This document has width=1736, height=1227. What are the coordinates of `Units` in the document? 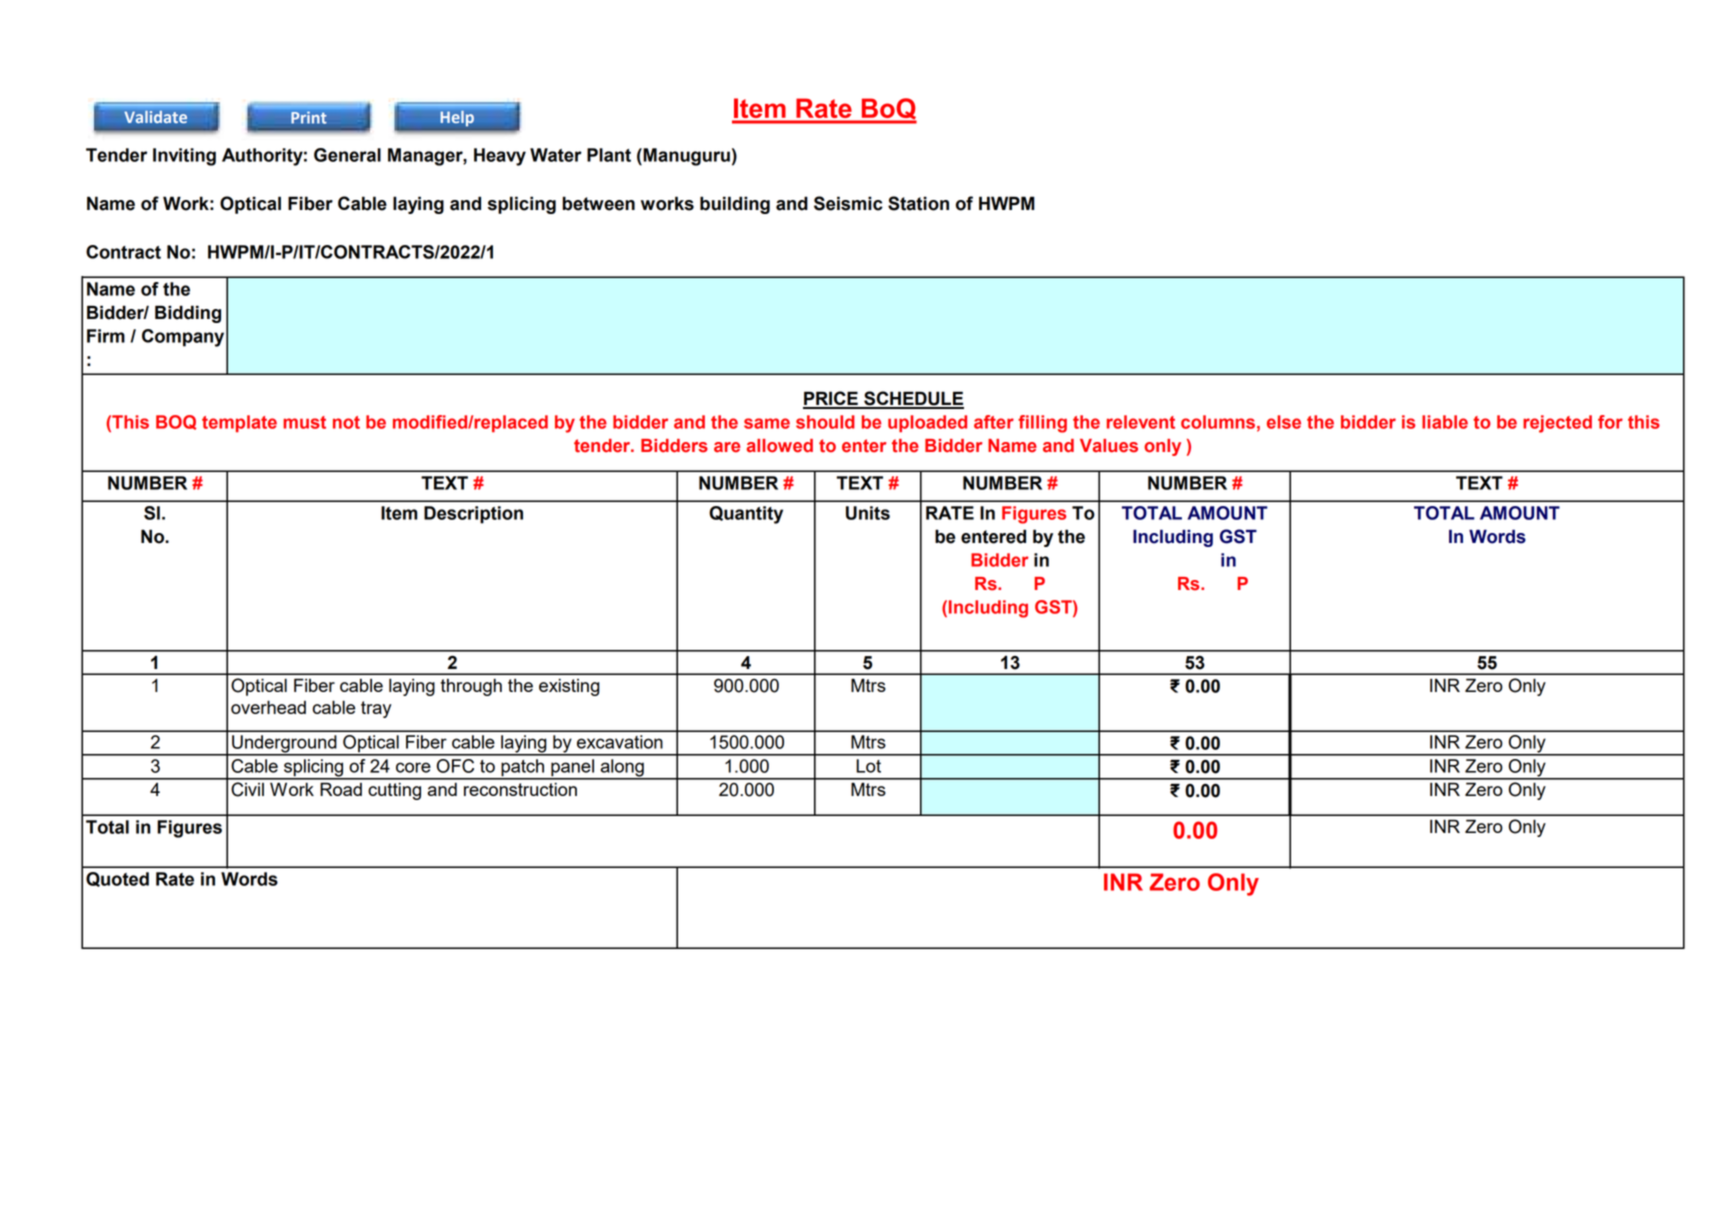 It's located at (868, 513).
